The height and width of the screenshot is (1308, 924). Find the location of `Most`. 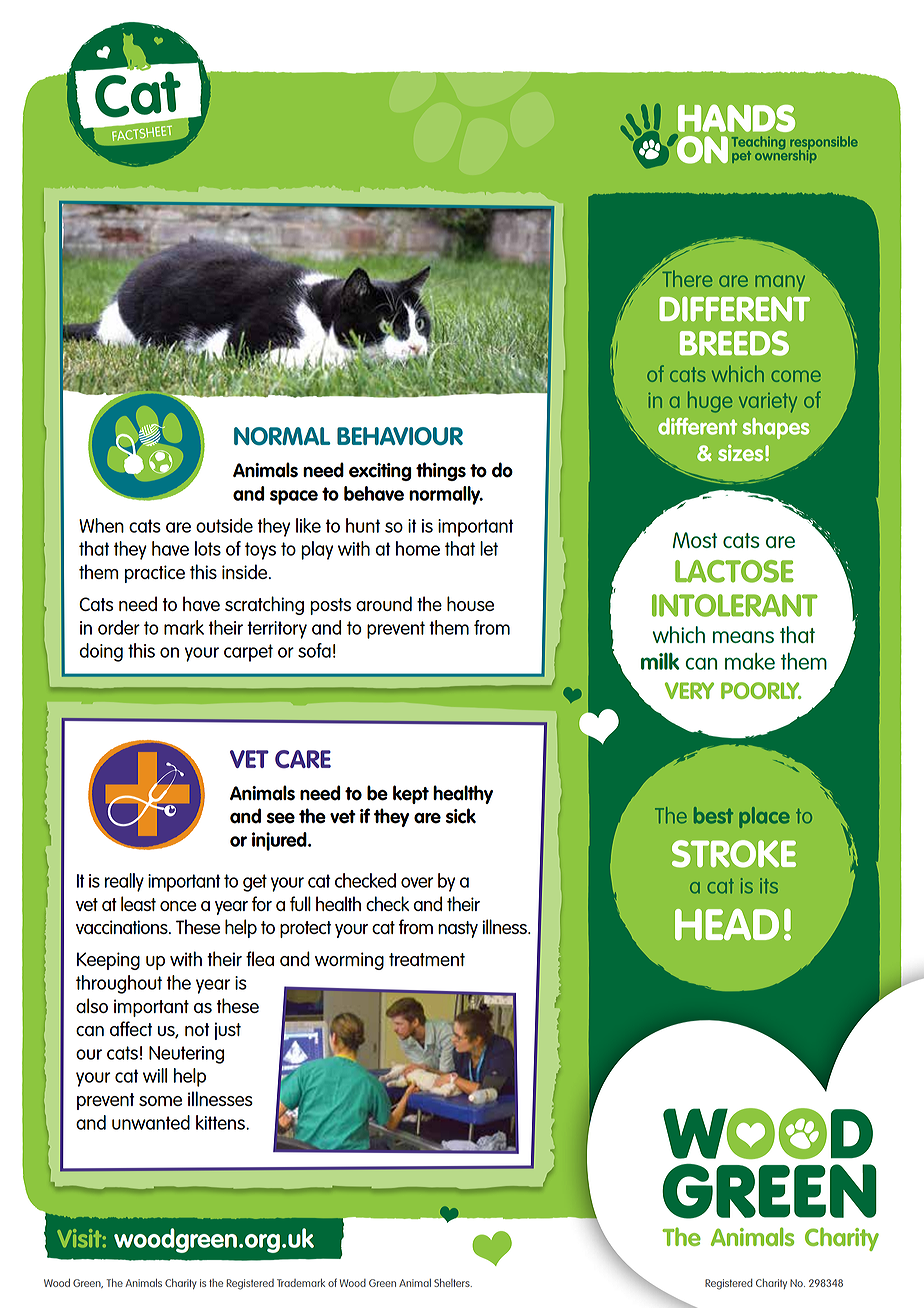

Most is located at coordinates (695, 540).
